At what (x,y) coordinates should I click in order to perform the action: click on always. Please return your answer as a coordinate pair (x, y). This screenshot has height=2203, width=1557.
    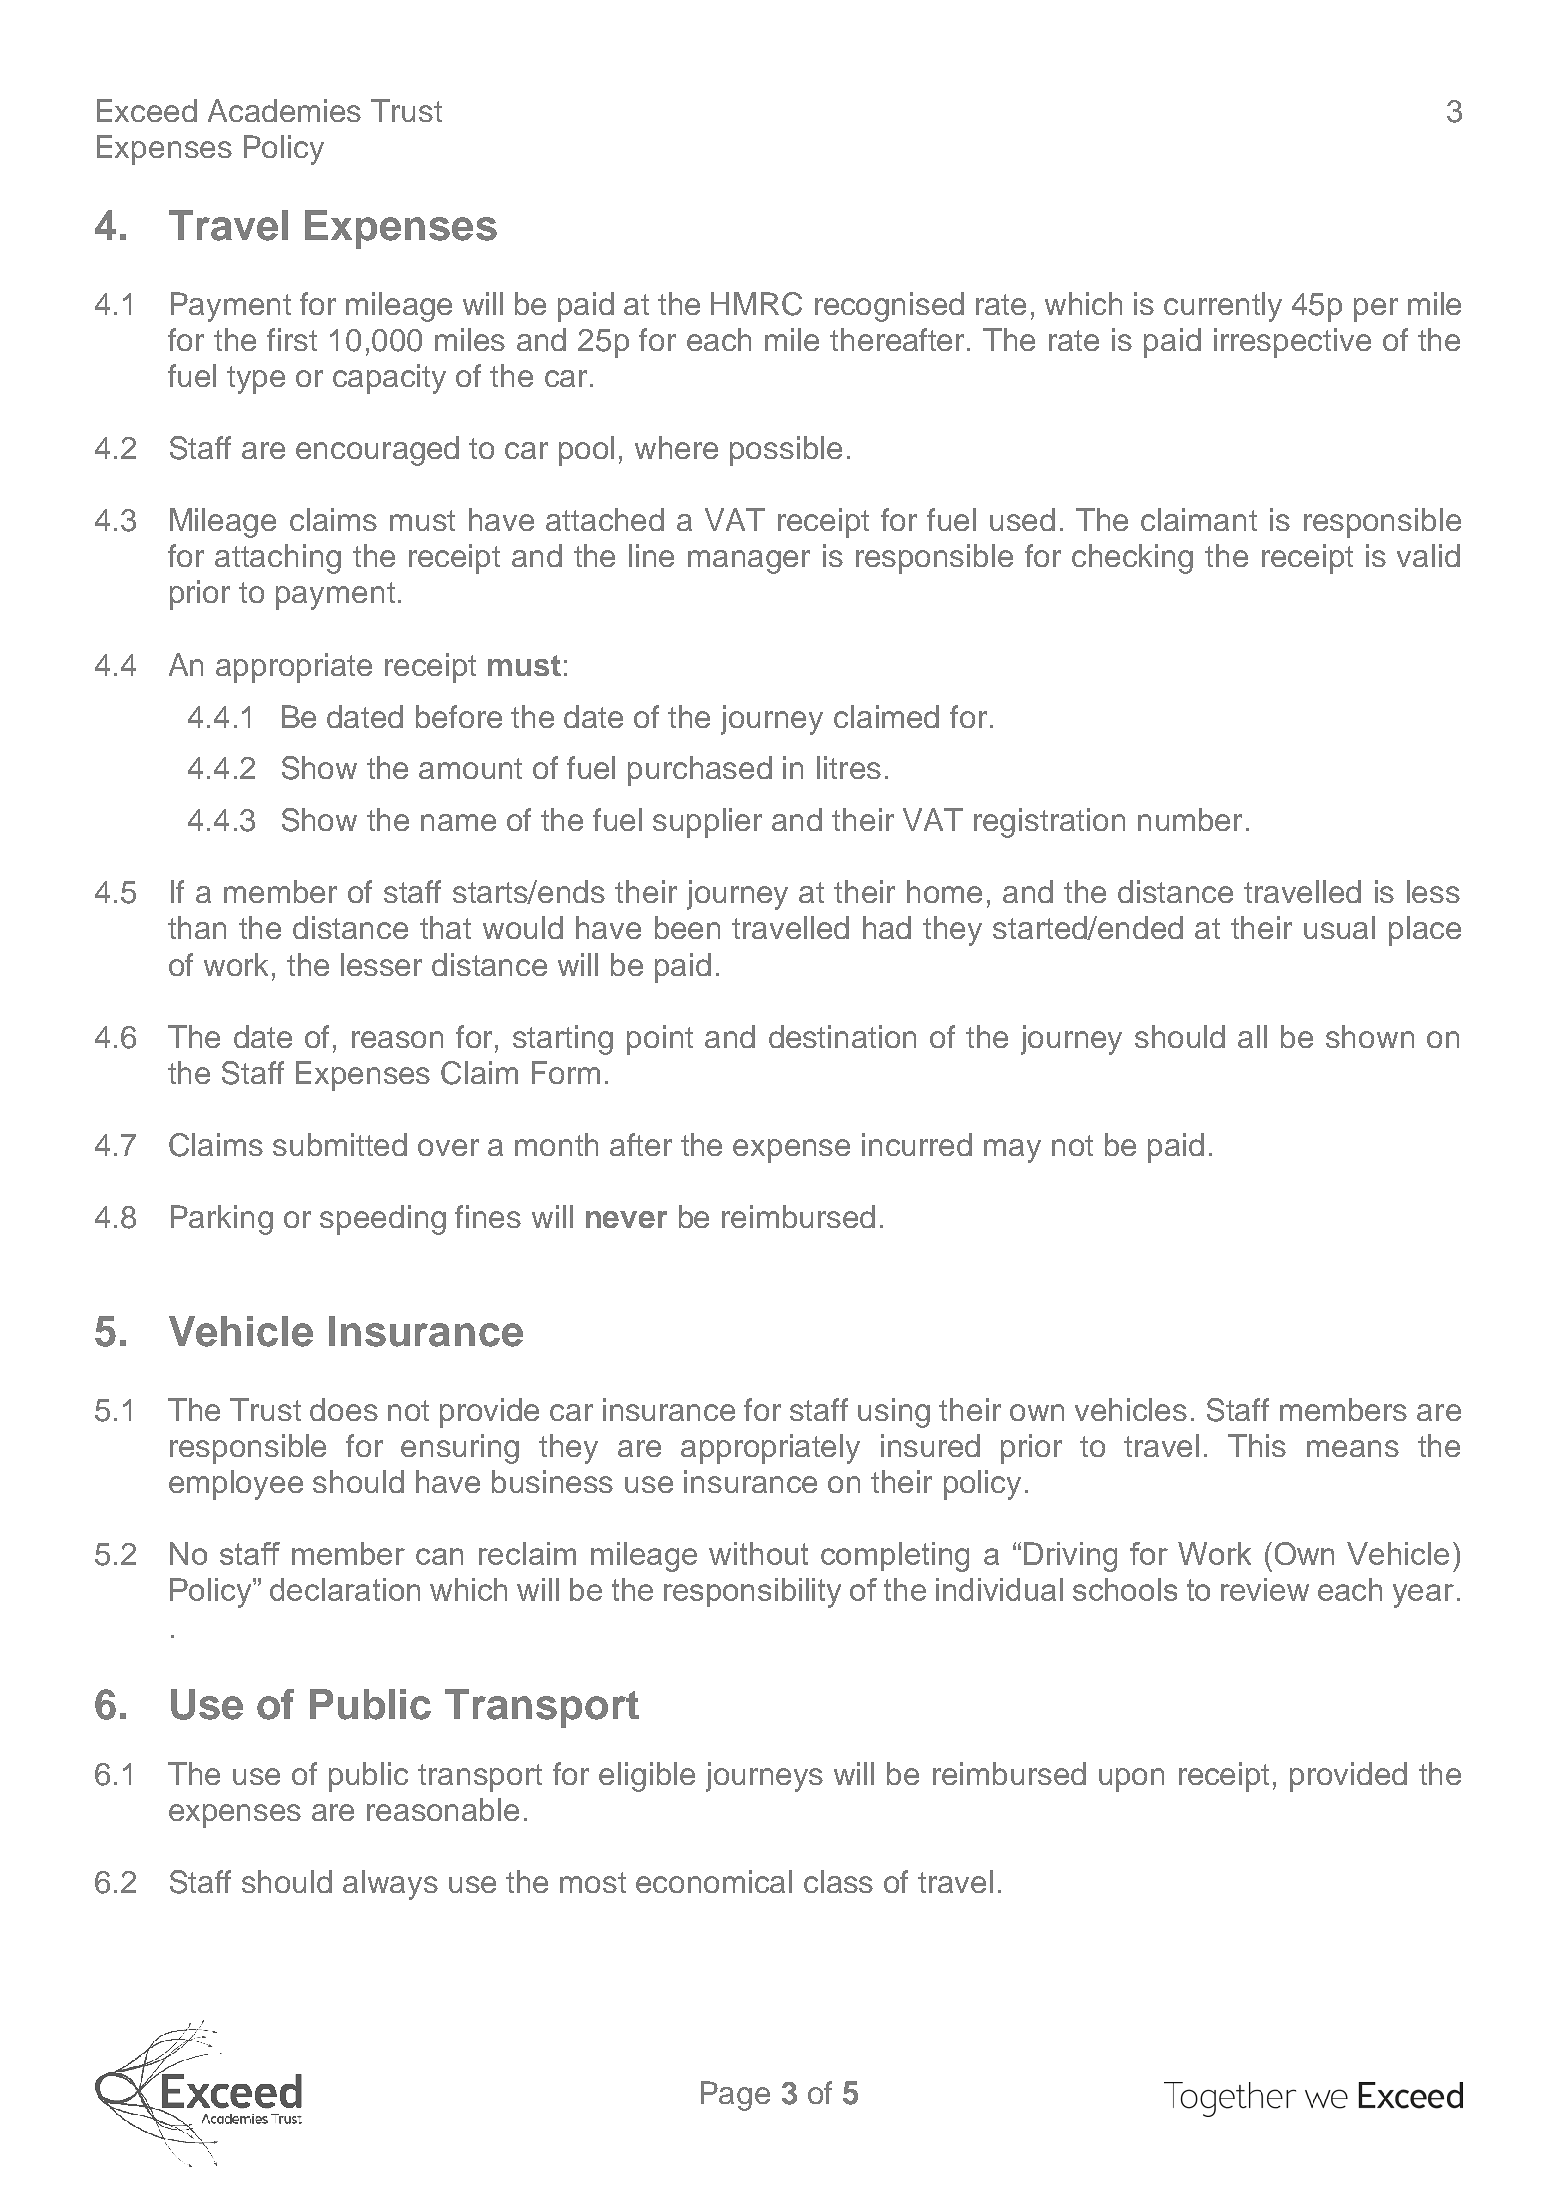
    Looking at the image, I should click on (390, 1885).
